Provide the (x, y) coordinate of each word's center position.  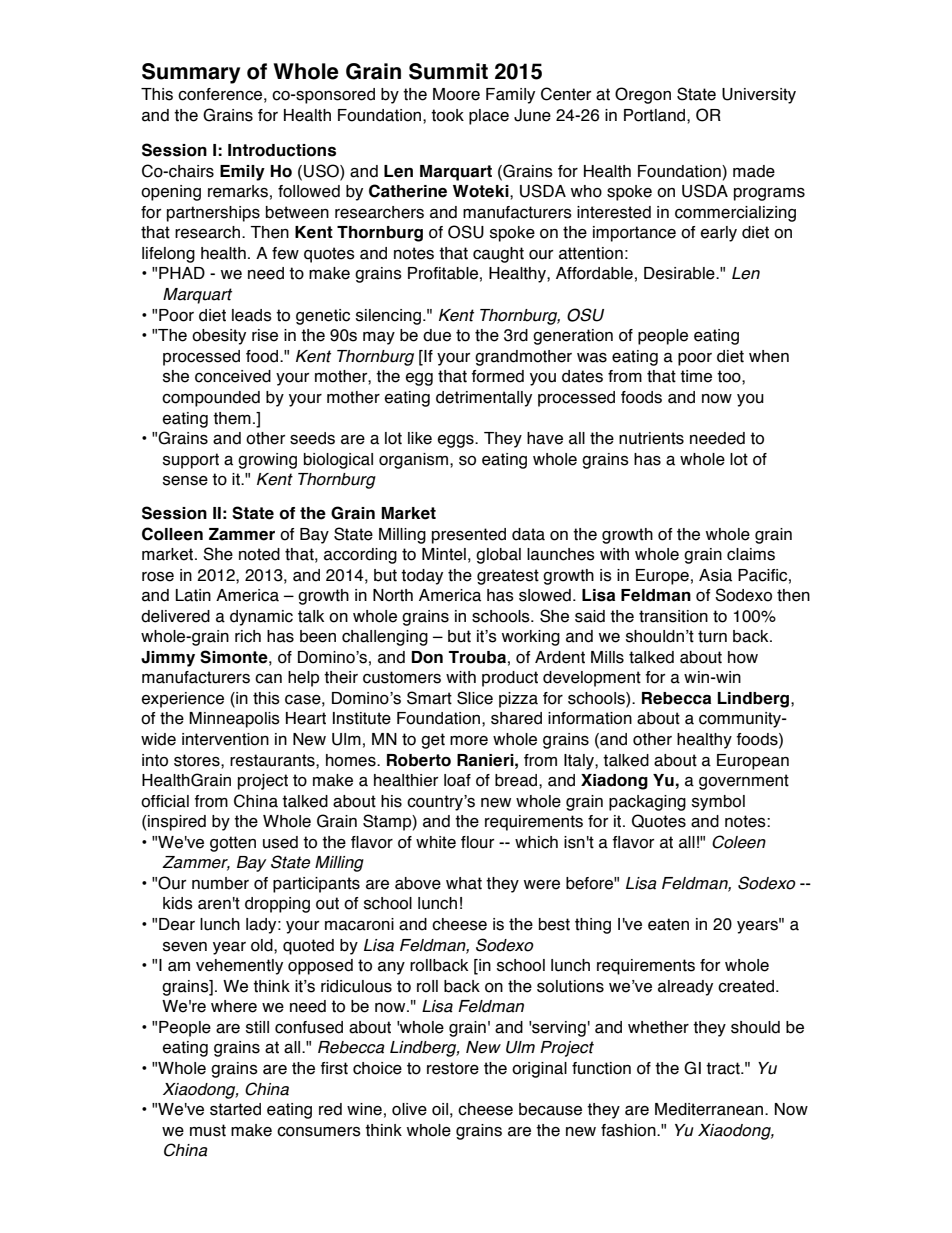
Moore (456, 94)
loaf (457, 780)
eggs (457, 441)
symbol (718, 803)
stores (198, 760)
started (235, 1109)
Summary (191, 73)
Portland (656, 115)
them (232, 418)
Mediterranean (710, 1109)
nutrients (651, 438)
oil (440, 1109)
